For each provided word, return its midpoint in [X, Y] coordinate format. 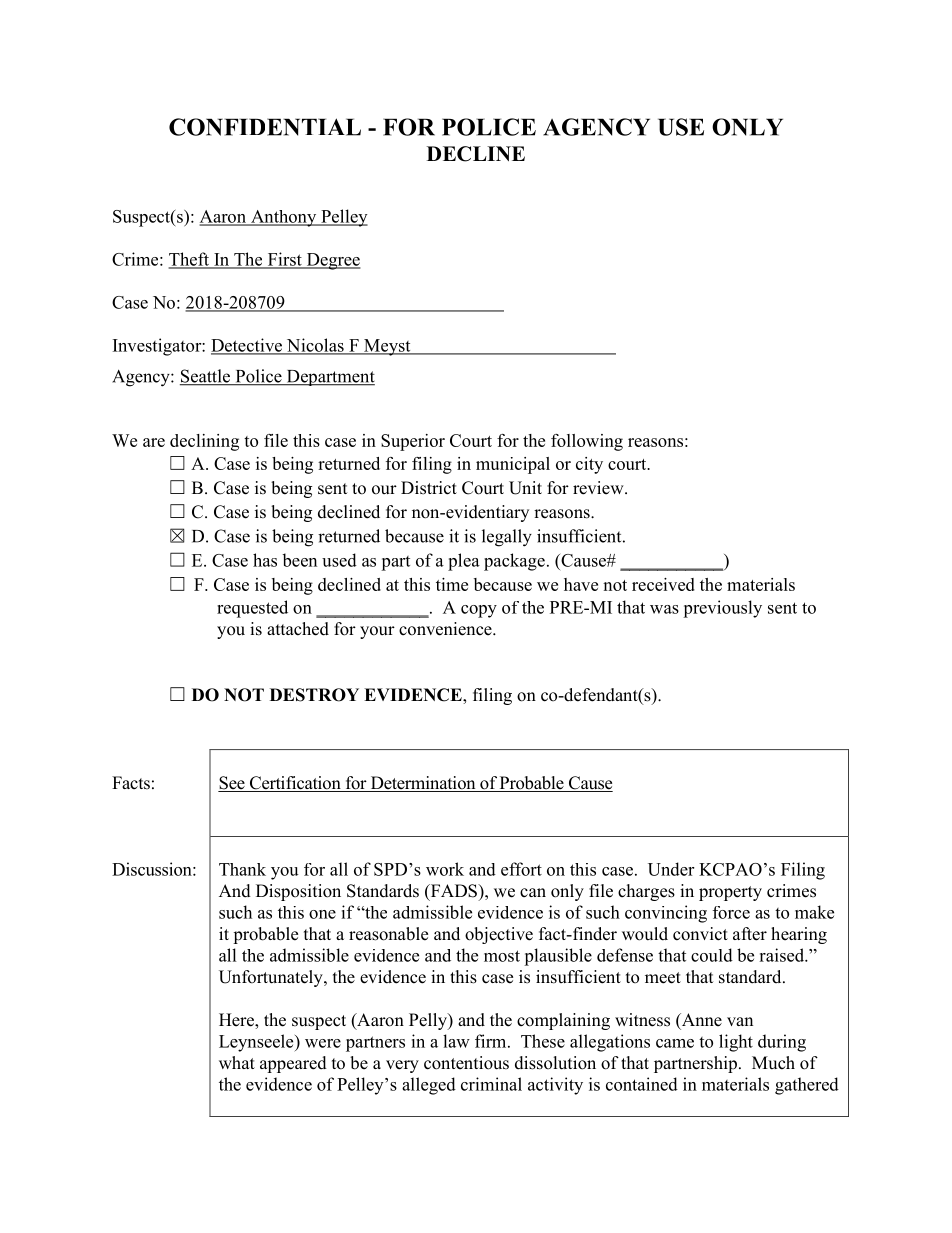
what [237, 1062]
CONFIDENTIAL [265, 127]
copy [479, 611]
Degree [332, 261]
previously [722, 609]
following [587, 442]
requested [252, 609]
